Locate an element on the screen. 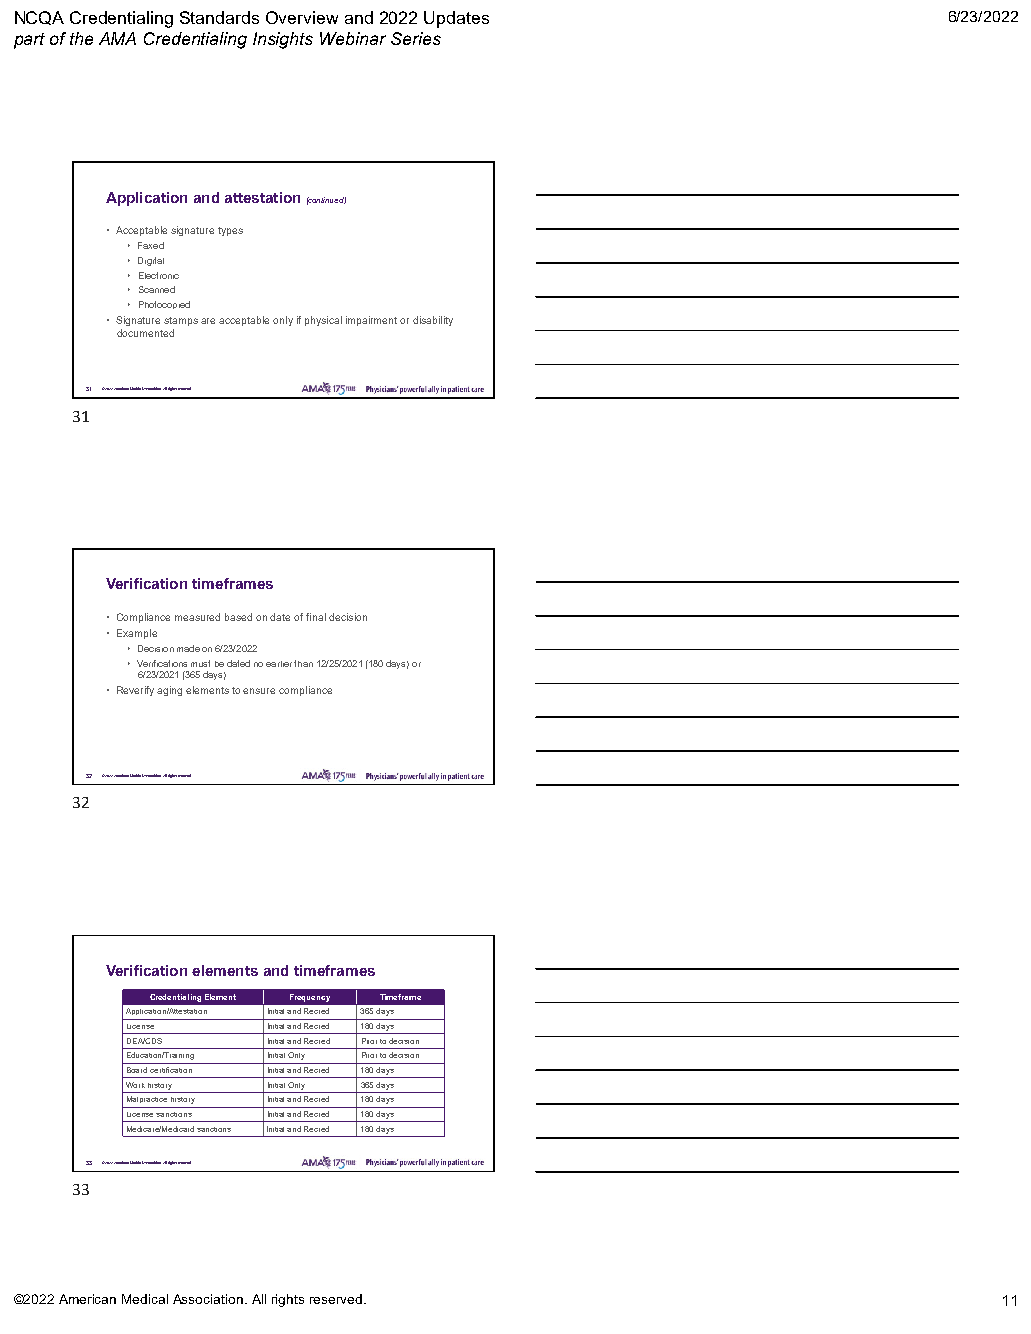  based is located at coordinates (238, 617).
